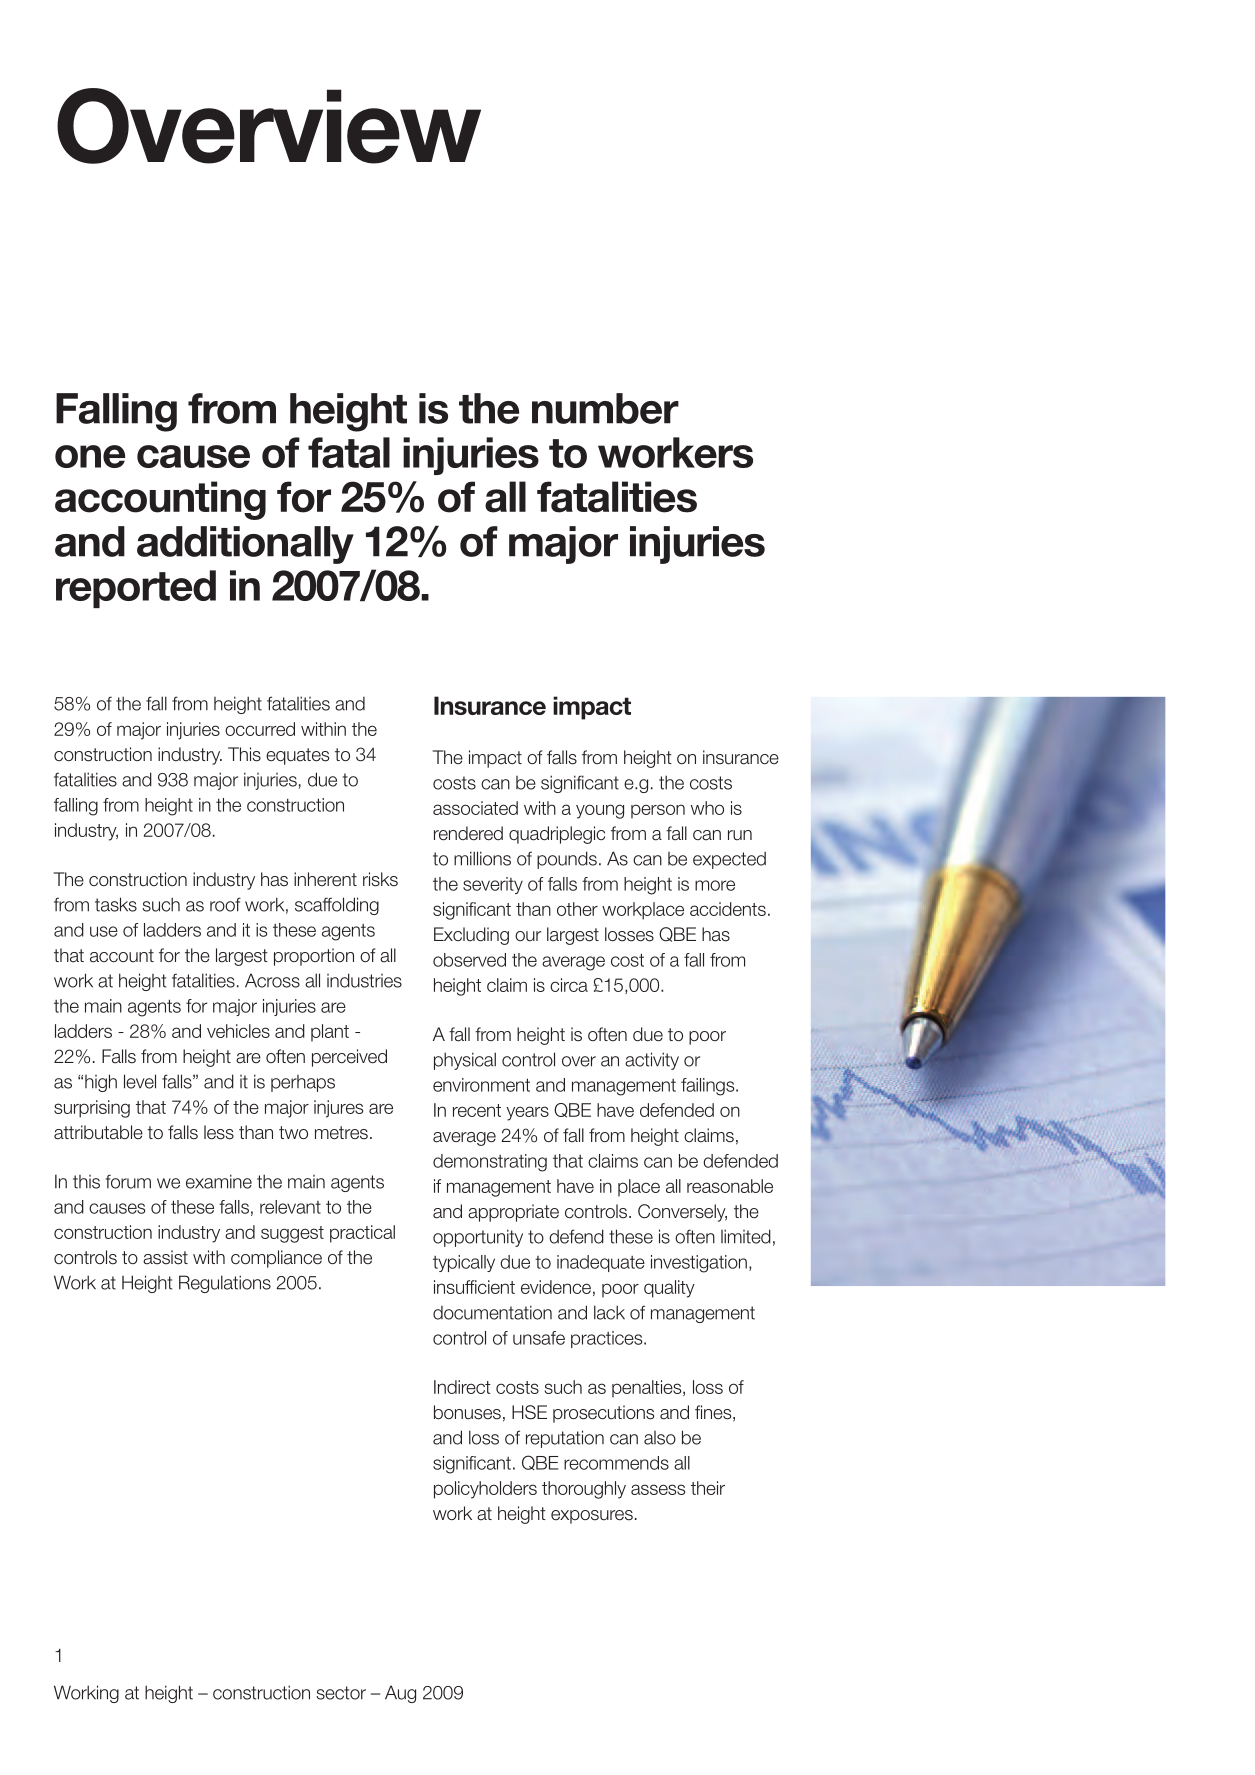 This page has height=1775, width=1255. I want to click on one, so click(90, 456).
